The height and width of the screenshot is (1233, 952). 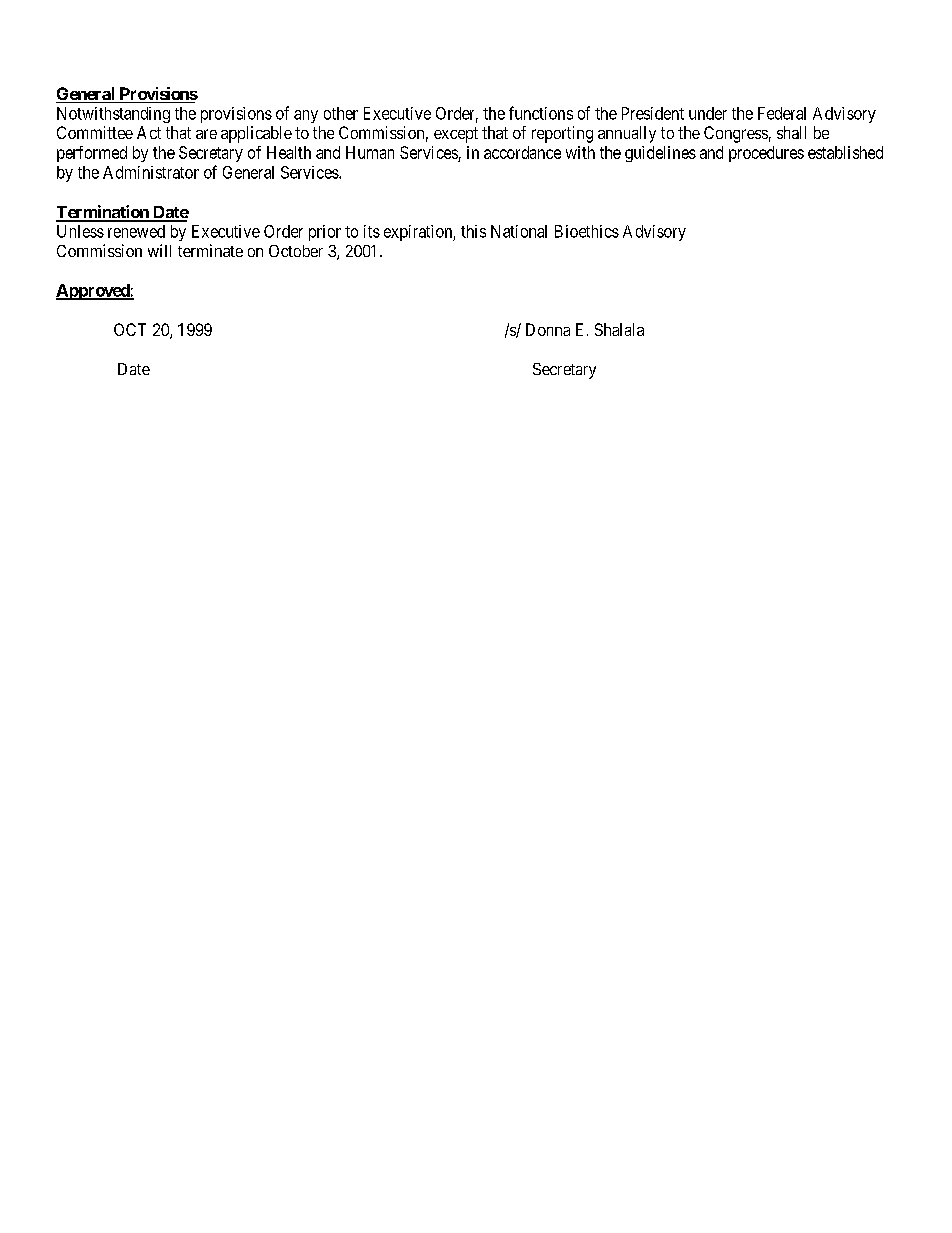 What do you see at coordinates (149, 132) in the screenshot?
I see `Act` at bounding box center [149, 132].
